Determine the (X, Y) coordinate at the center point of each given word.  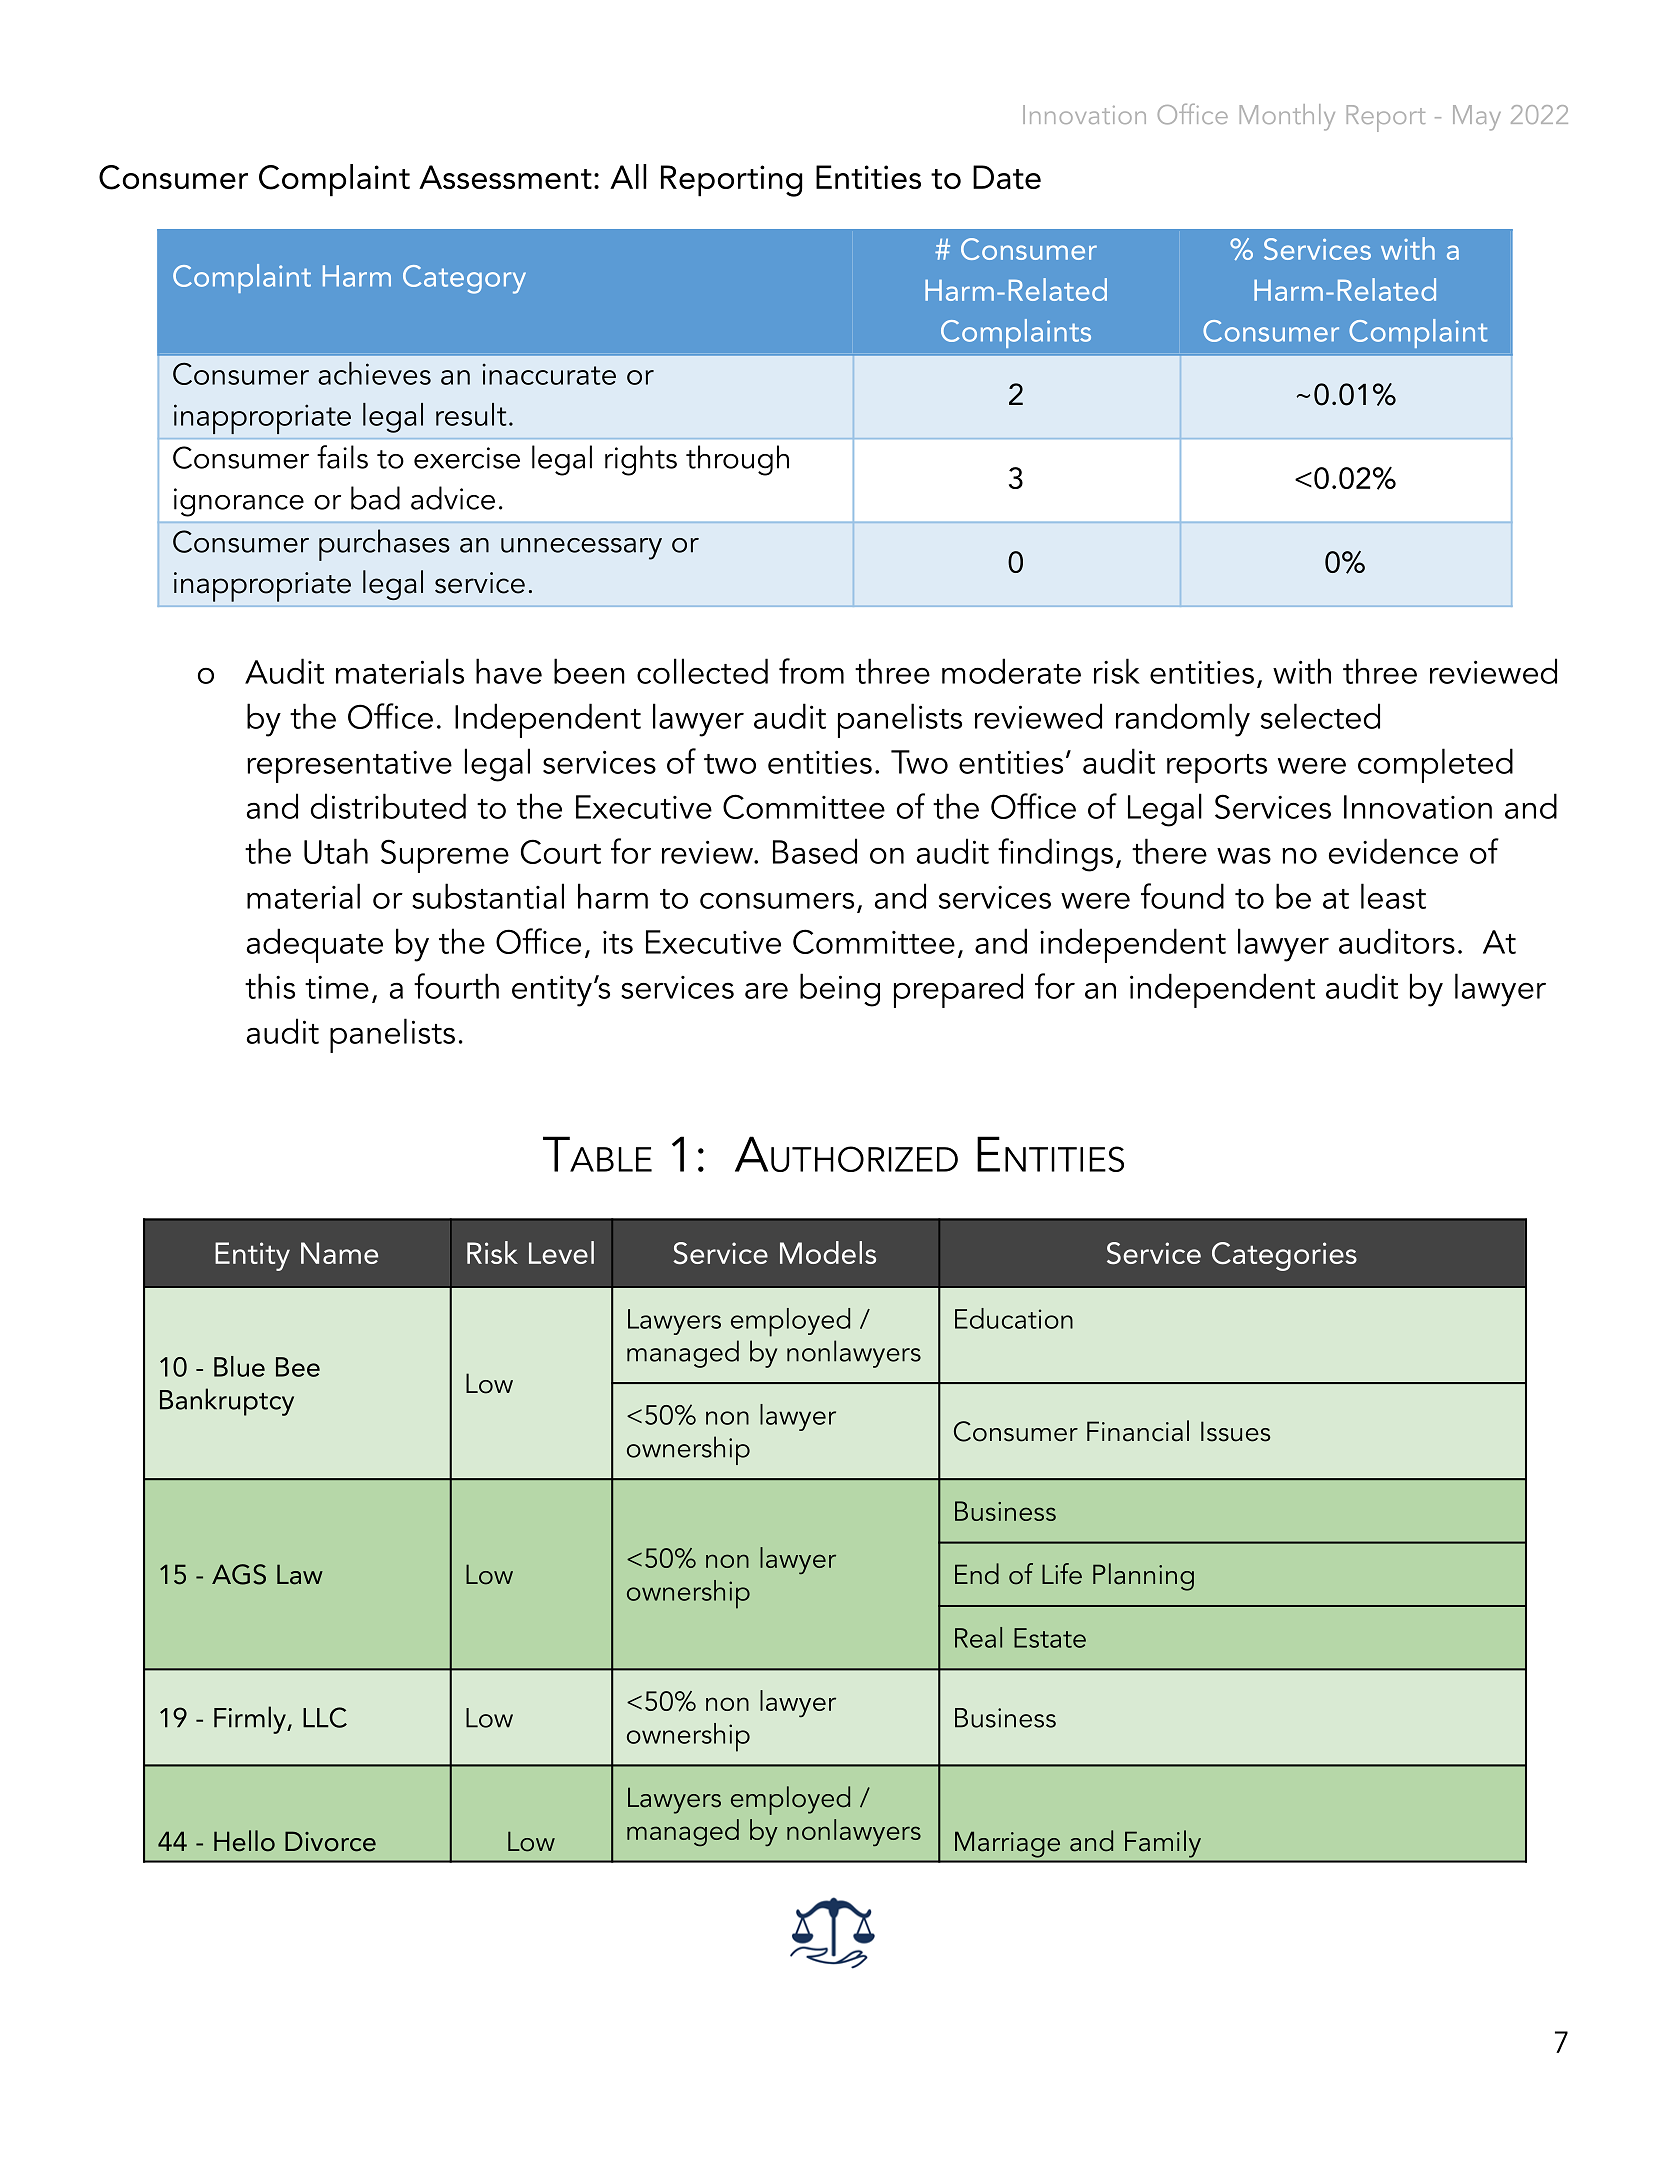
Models (828, 1252)
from (811, 671)
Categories (1284, 1256)
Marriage (1007, 1845)
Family (1163, 1844)
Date (1007, 177)
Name (339, 1253)
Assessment (505, 177)
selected (1320, 716)
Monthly (1287, 117)
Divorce (330, 1841)
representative (349, 767)
